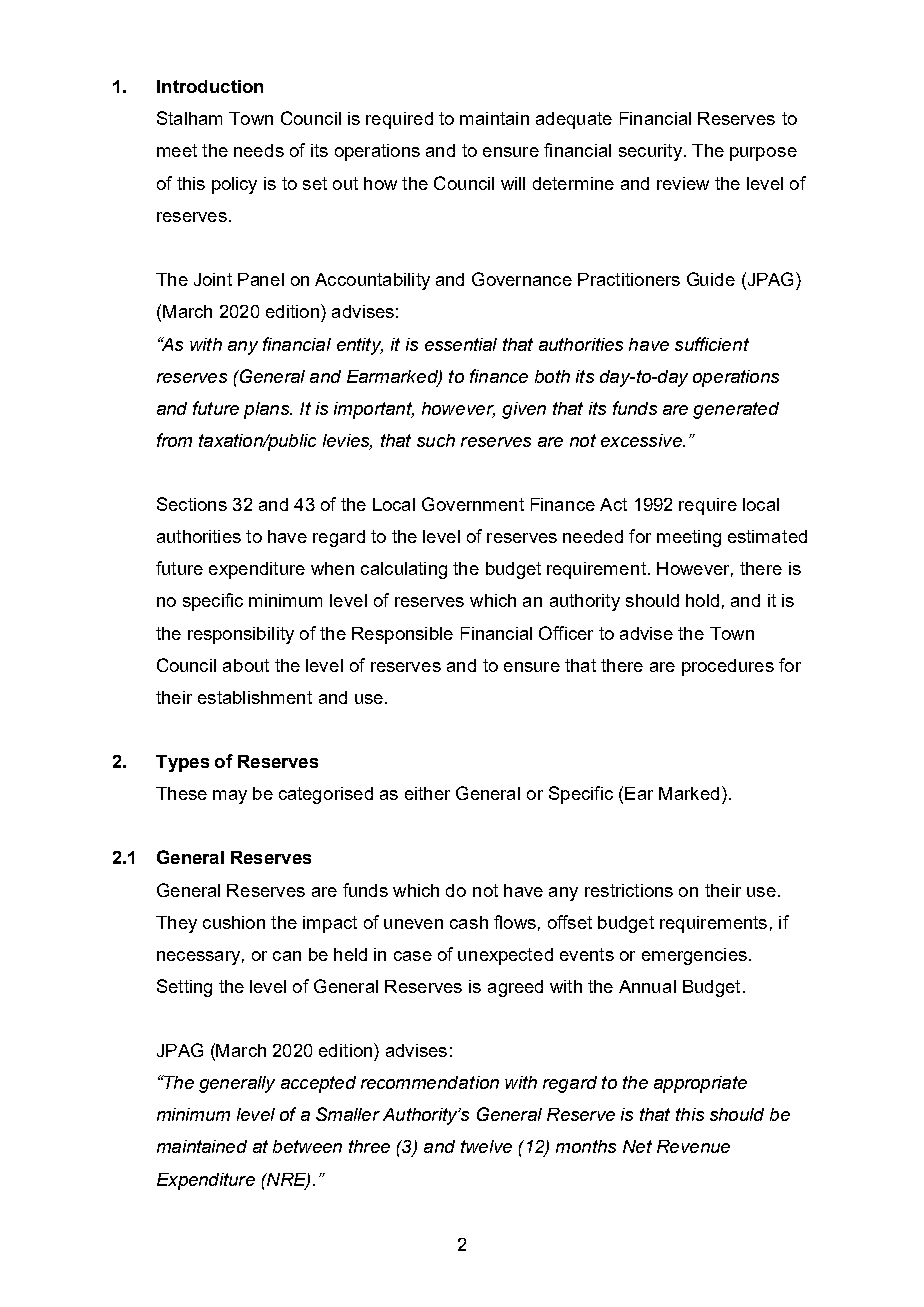  I want to click on security, so click(650, 152).
